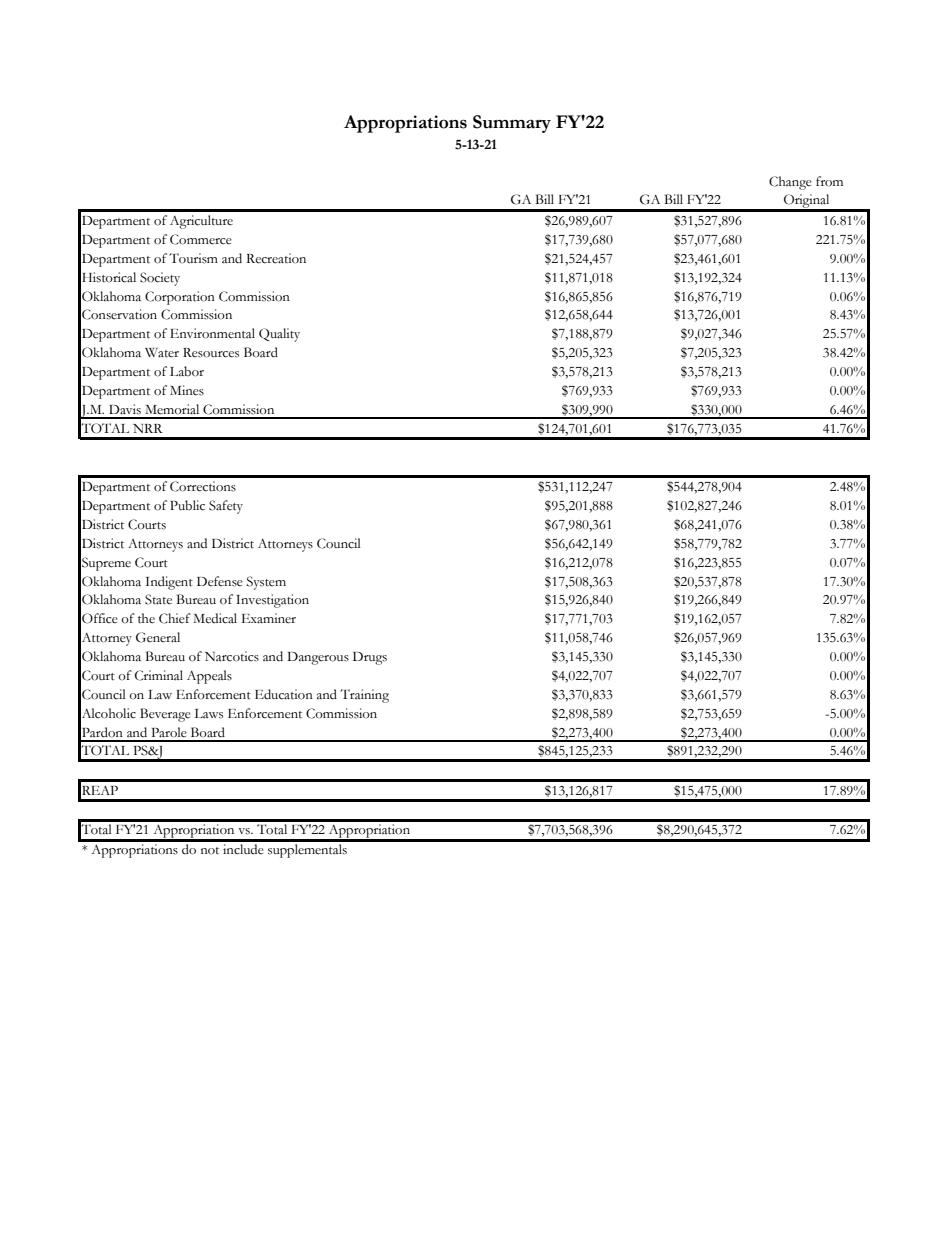 The height and width of the image is (1233, 952). I want to click on Change, so click(790, 183).
